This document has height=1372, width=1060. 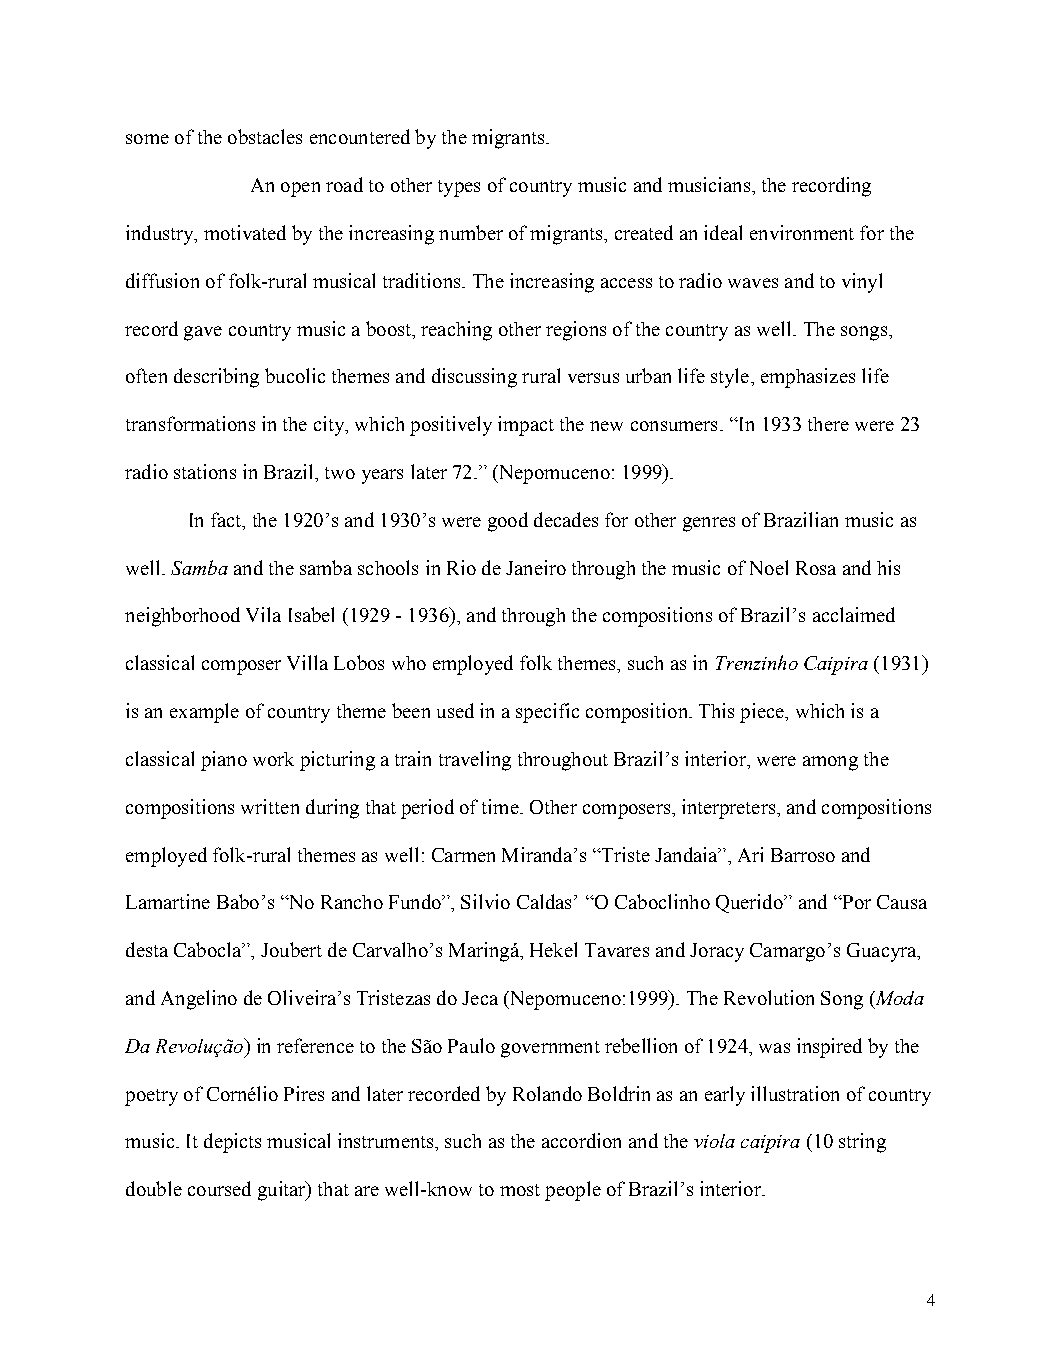 I want to click on Villa, so click(x=307, y=662).
